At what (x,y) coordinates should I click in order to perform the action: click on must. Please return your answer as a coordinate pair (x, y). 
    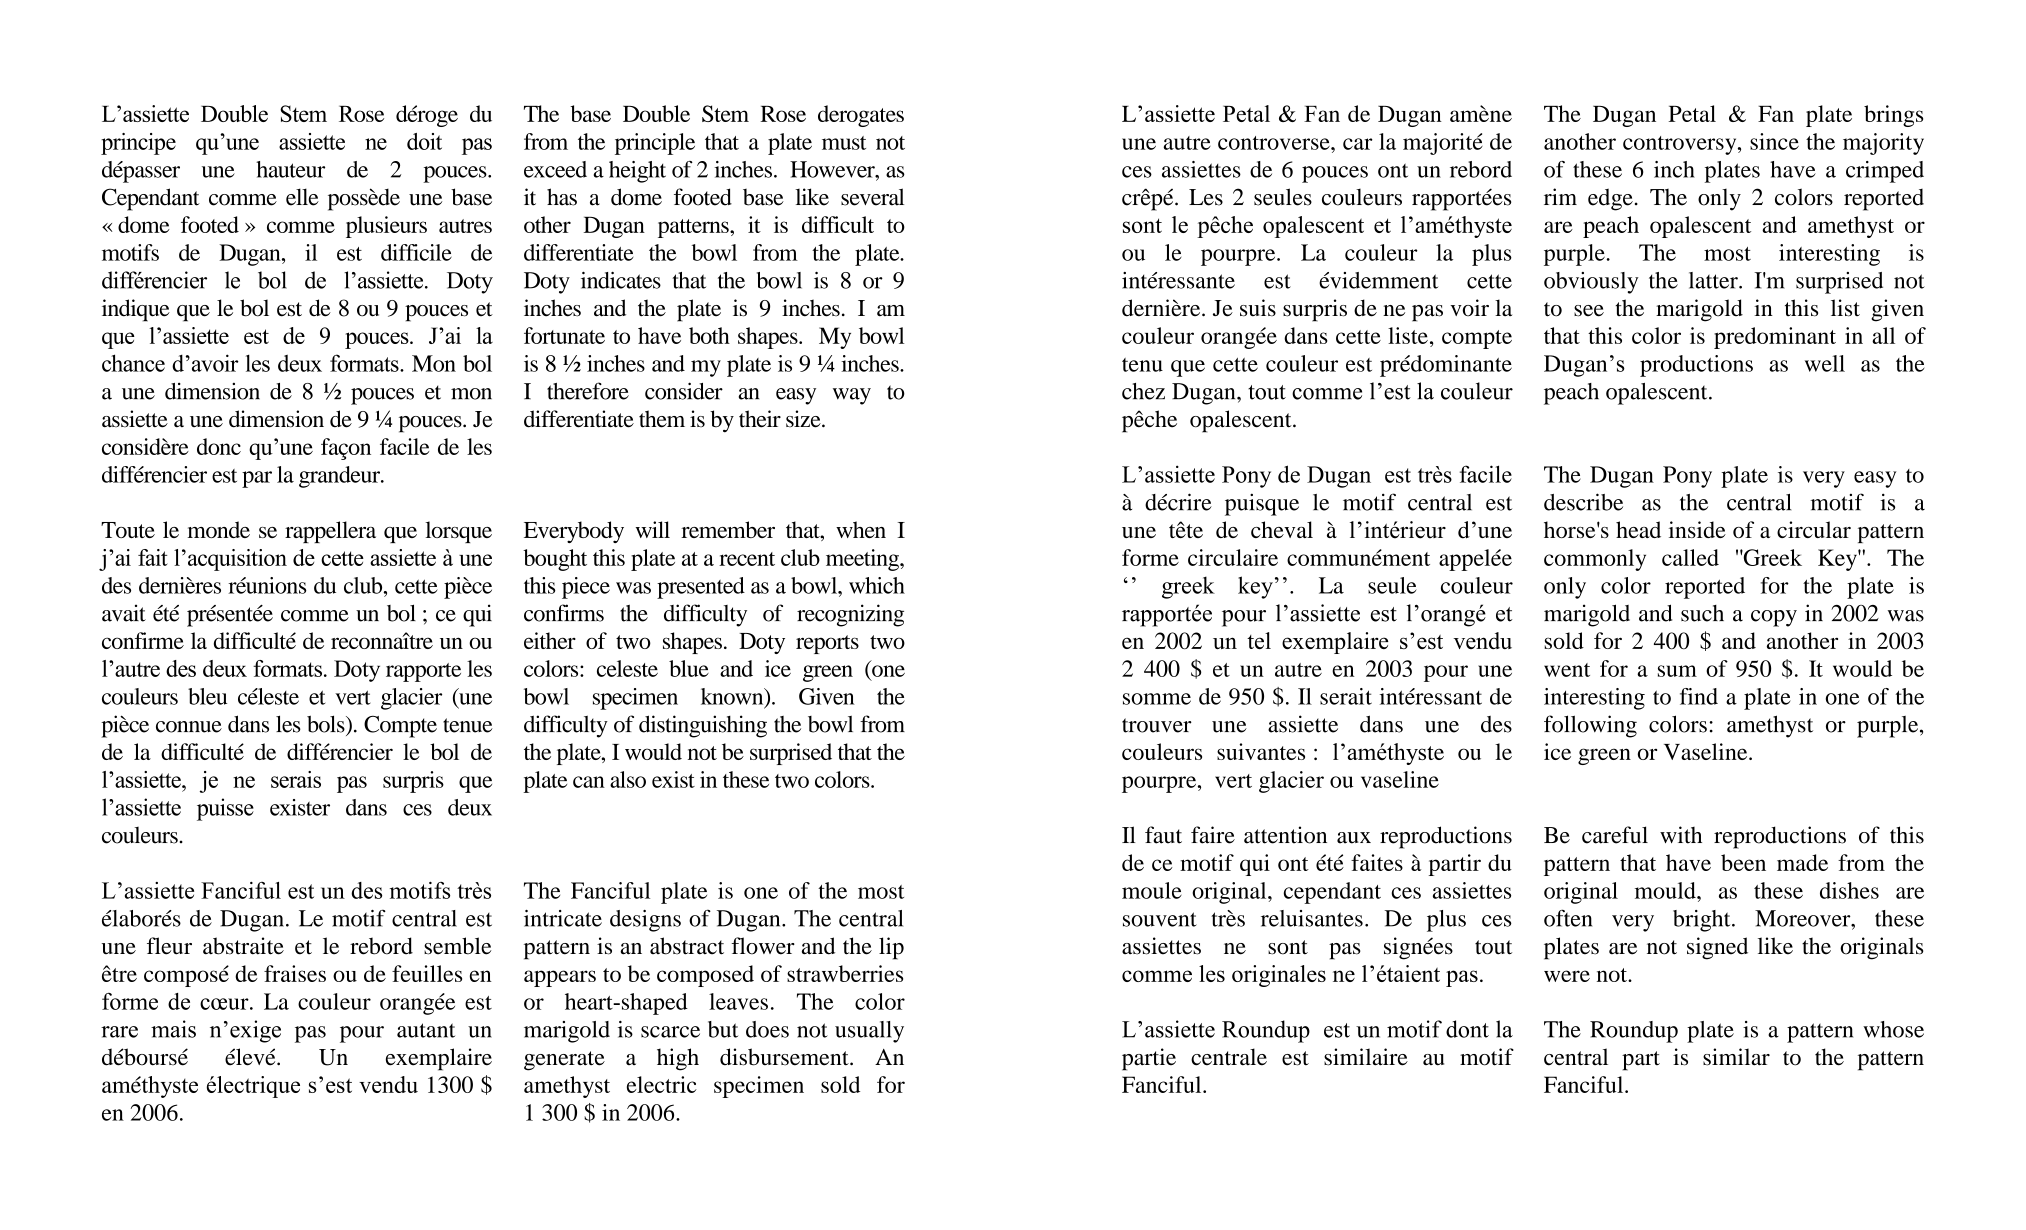
    Looking at the image, I should click on (844, 143).
